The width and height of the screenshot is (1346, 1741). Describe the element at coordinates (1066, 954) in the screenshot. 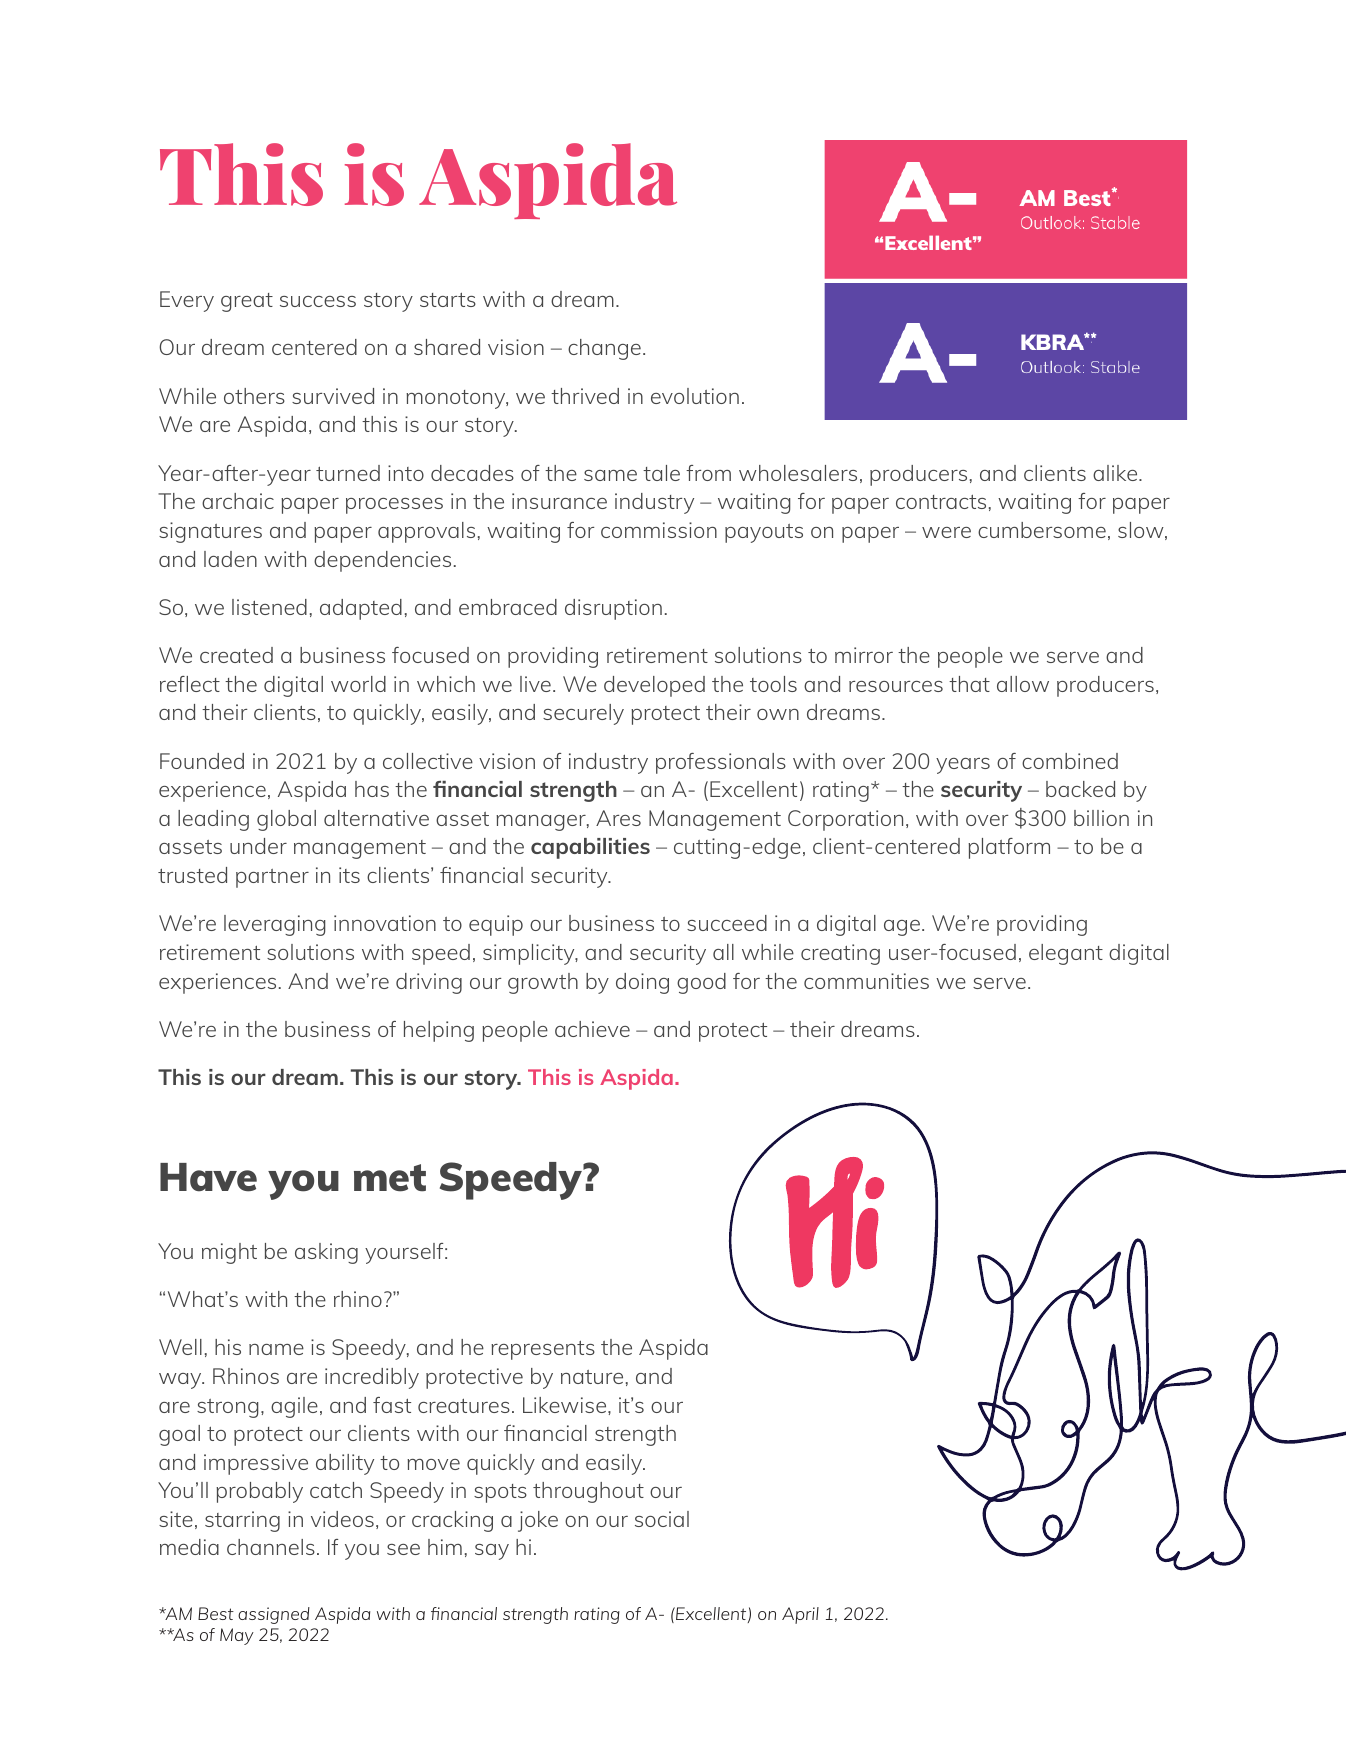

I see `elegant` at that location.
